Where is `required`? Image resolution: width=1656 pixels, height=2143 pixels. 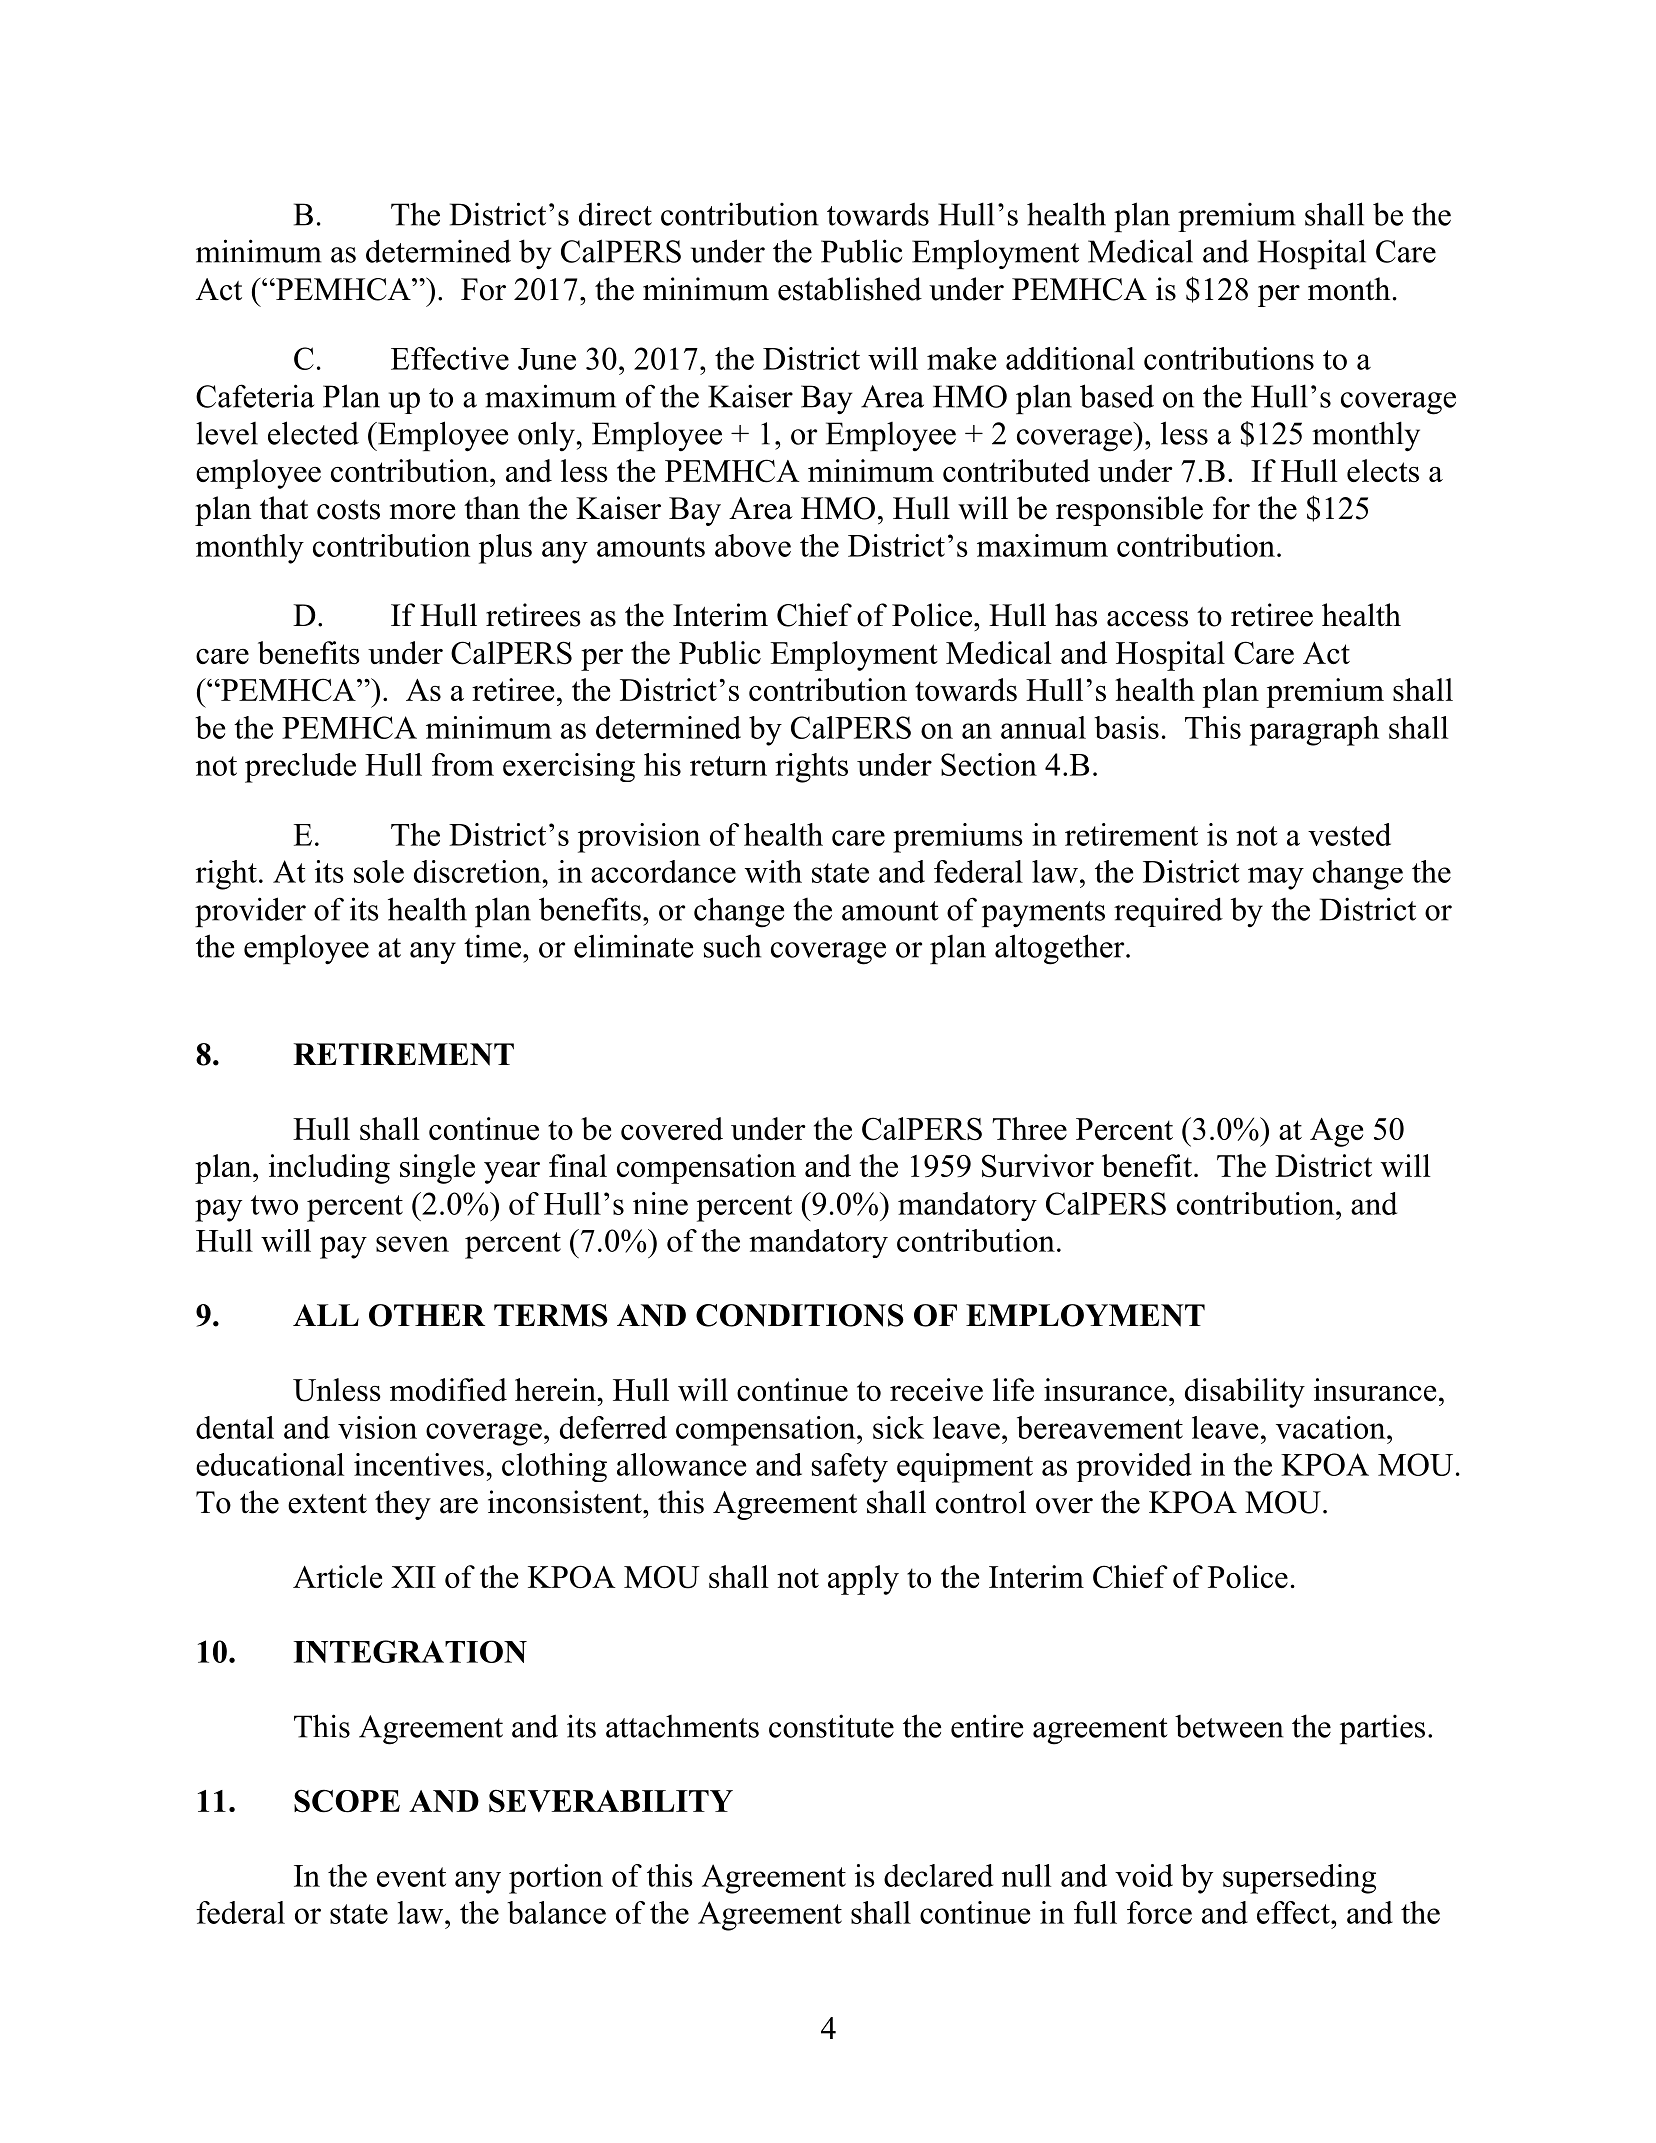
required is located at coordinates (1168, 912).
